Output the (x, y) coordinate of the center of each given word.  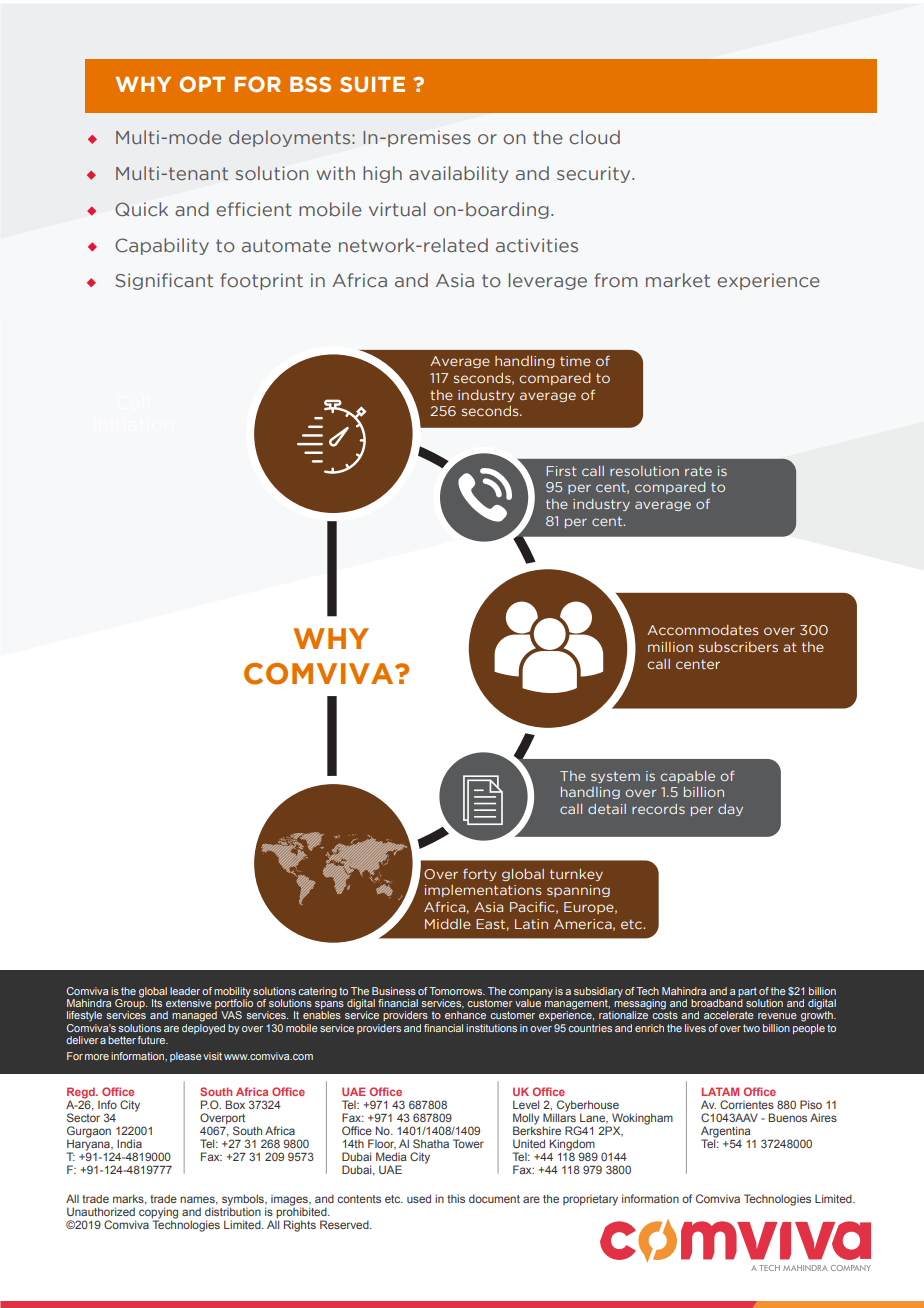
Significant (164, 281)
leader (185, 991)
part (748, 993)
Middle (448, 924)
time (575, 361)
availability (458, 174)
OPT (202, 84)
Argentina (725, 1132)
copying (158, 1213)
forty (480, 874)
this (456, 1198)
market (678, 280)
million (670, 647)
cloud (594, 137)
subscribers (738, 647)
